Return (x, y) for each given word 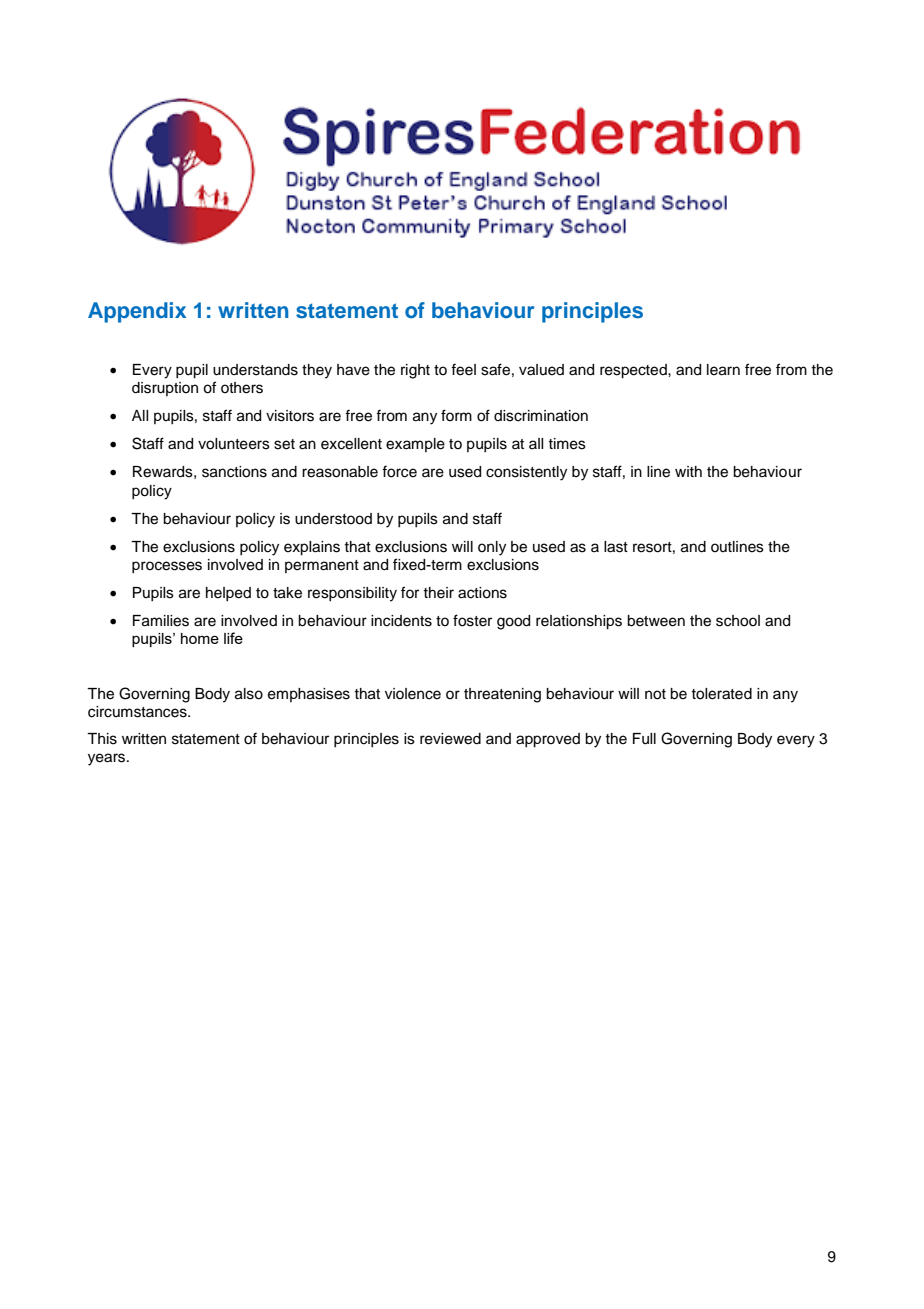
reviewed (450, 739)
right (415, 371)
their (438, 593)
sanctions (234, 472)
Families (161, 621)
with (688, 471)
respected (634, 371)
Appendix (137, 312)
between (656, 621)
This (102, 739)
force (399, 471)
